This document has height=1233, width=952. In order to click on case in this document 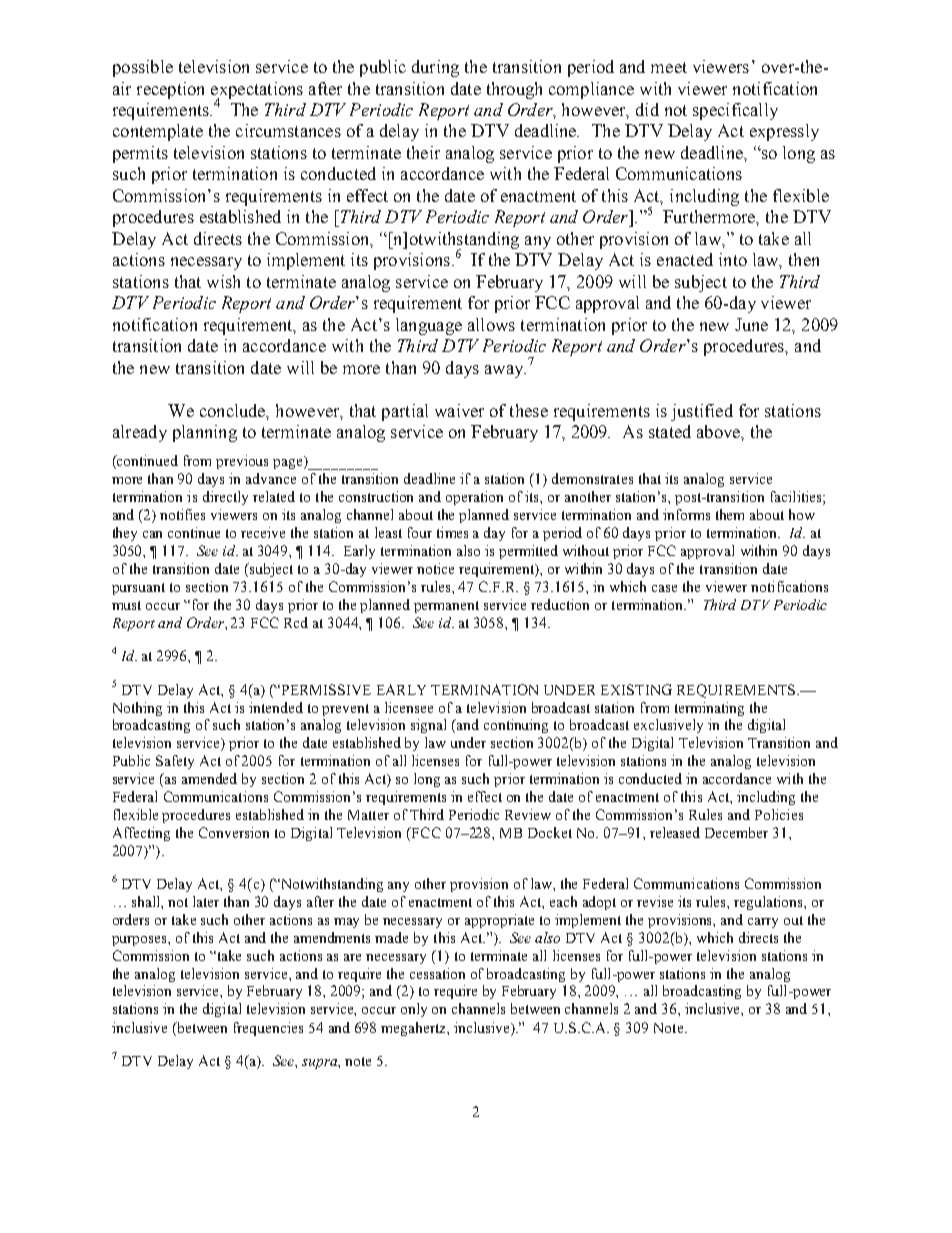, I will do `click(664, 588)`.
